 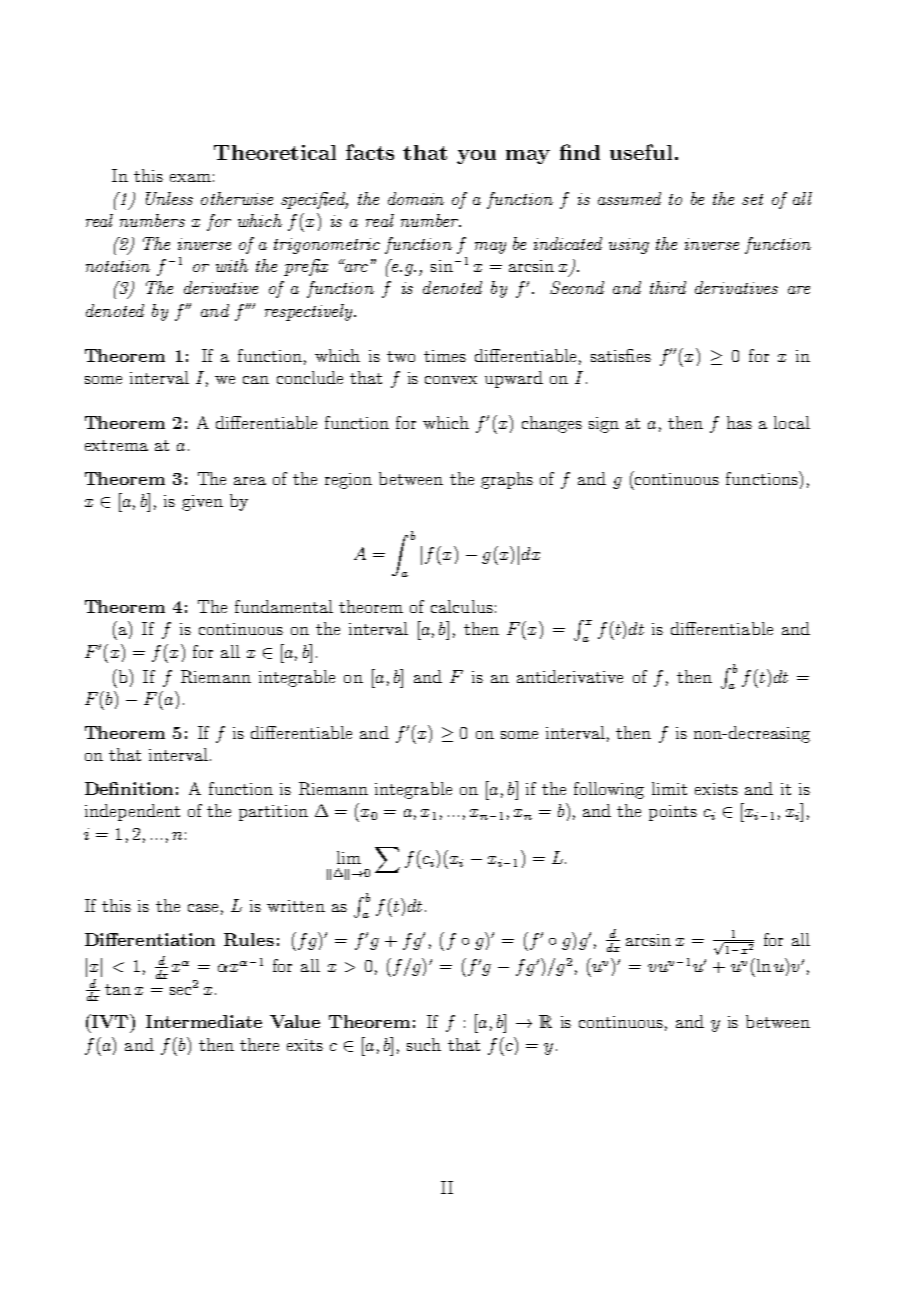 I want to click on such, so click(x=424, y=1044).
